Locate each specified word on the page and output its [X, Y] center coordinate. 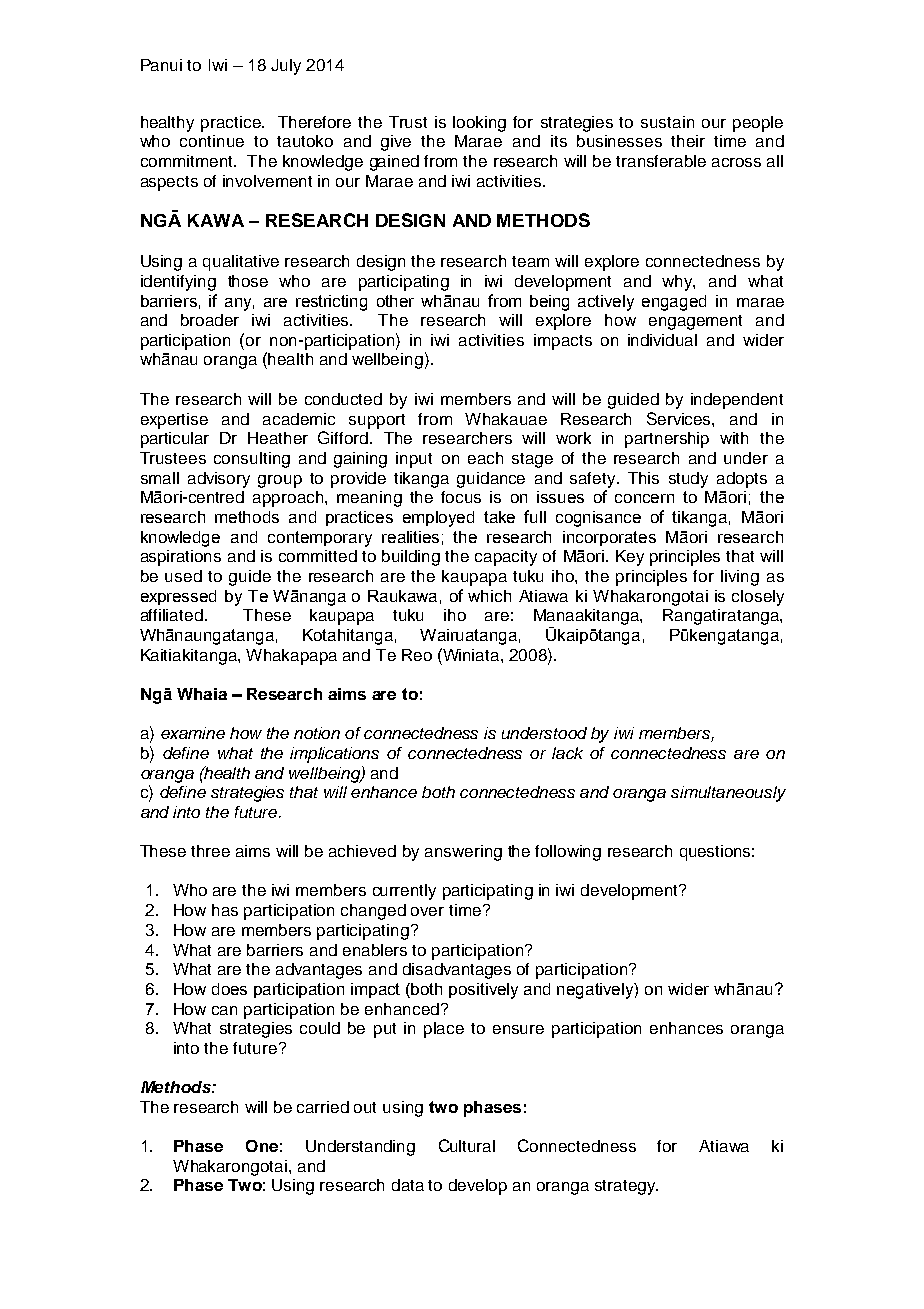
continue [212, 141]
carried [323, 1107]
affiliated [172, 615]
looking [479, 124]
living [740, 578]
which [489, 596]
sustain [667, 122]
